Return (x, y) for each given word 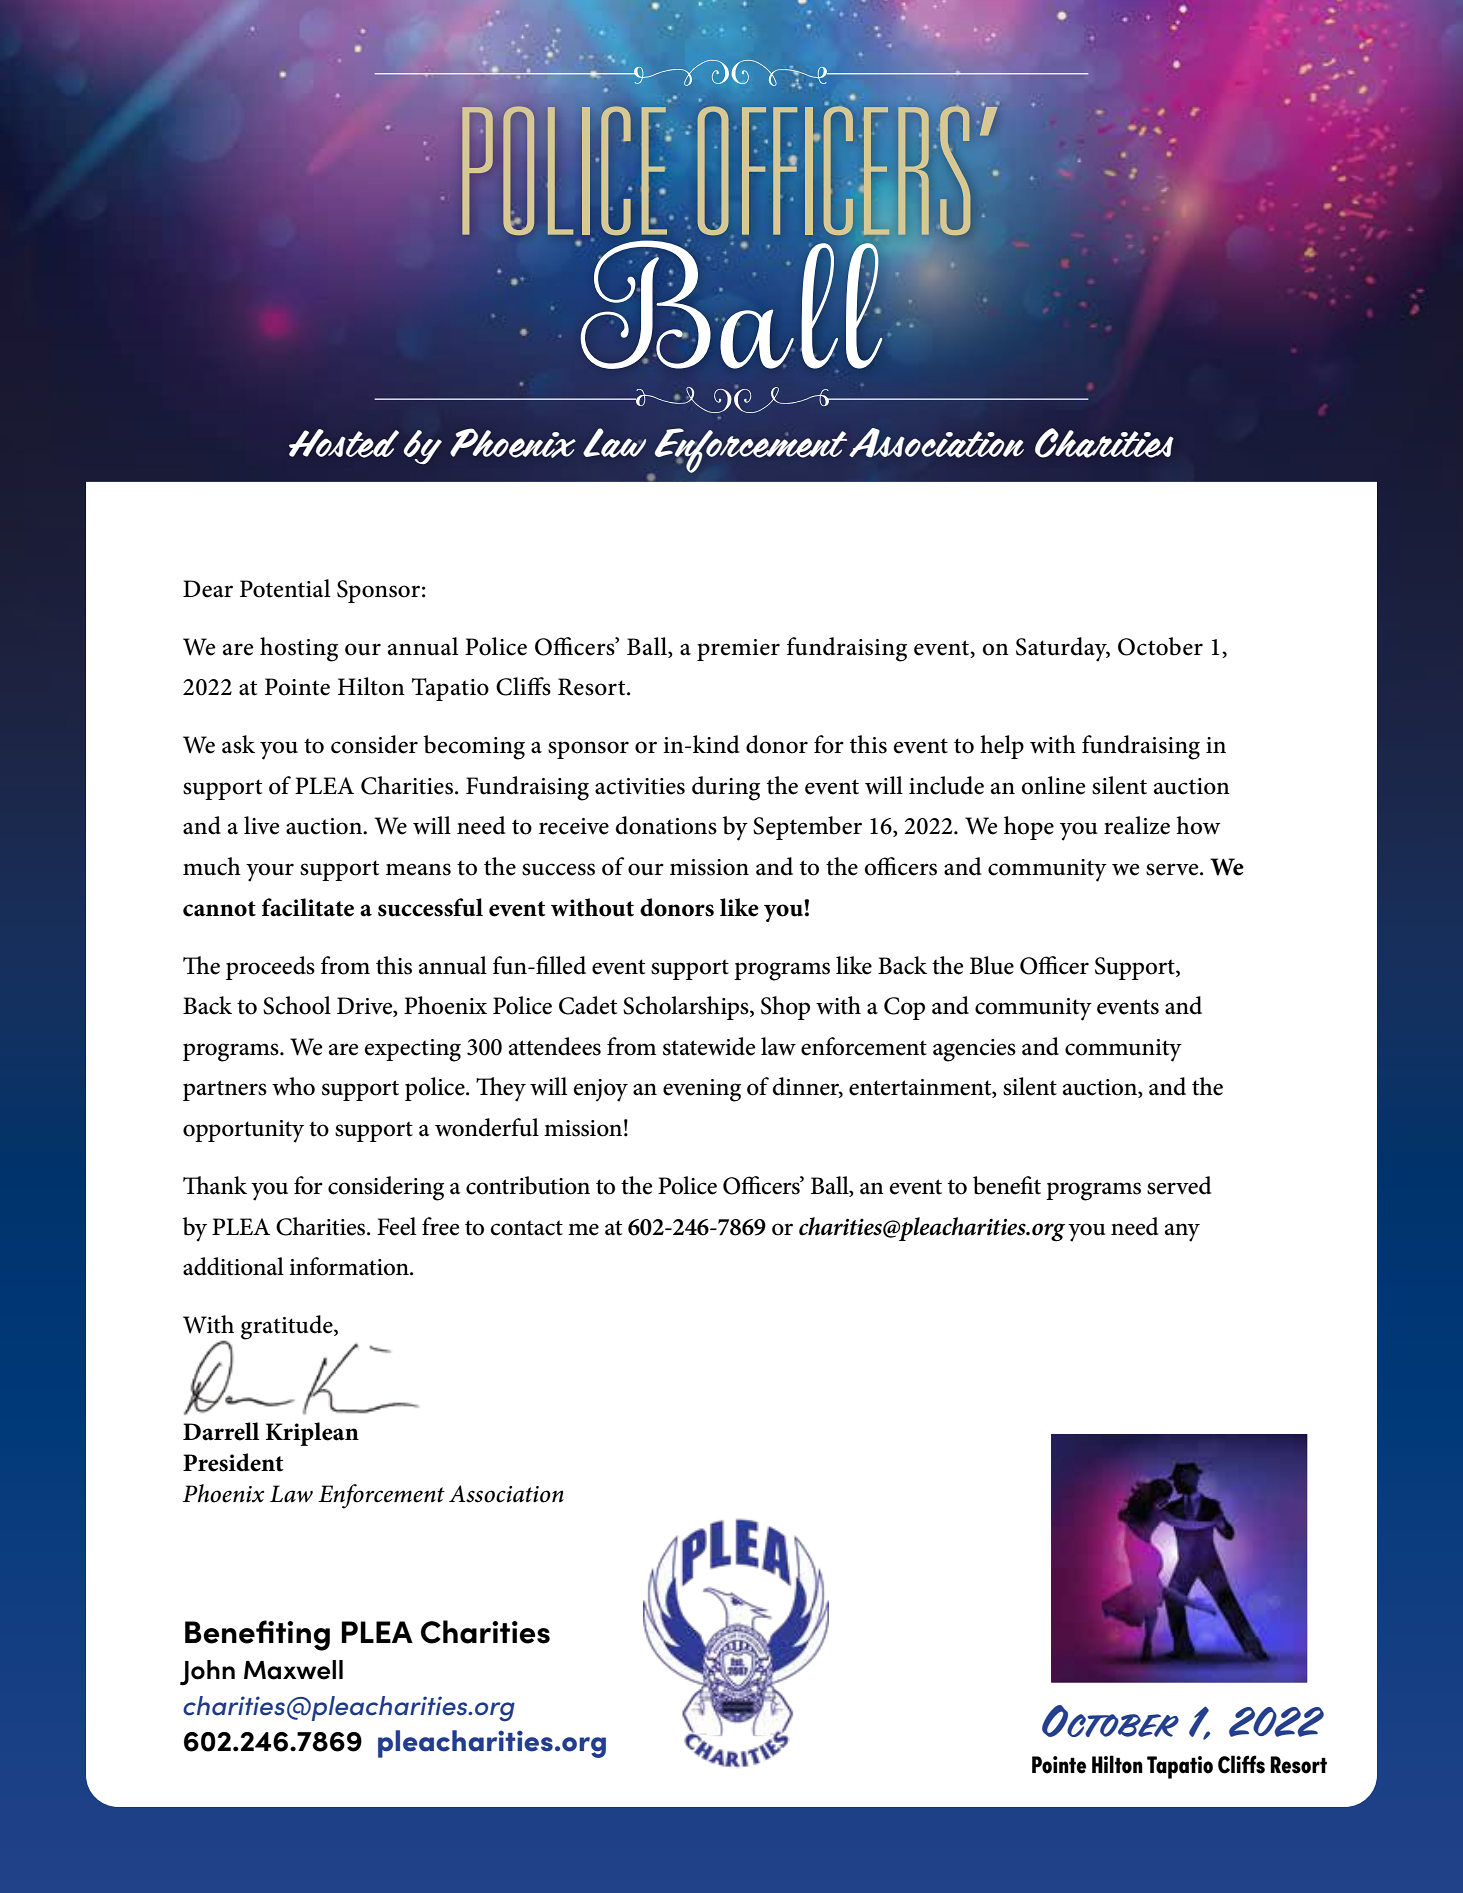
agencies (974, 1050)
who (293, 1086)
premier (738, 650)
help (1002, 747)
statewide (709, 1046)
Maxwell (293, 1670)
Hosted (344, 443)
